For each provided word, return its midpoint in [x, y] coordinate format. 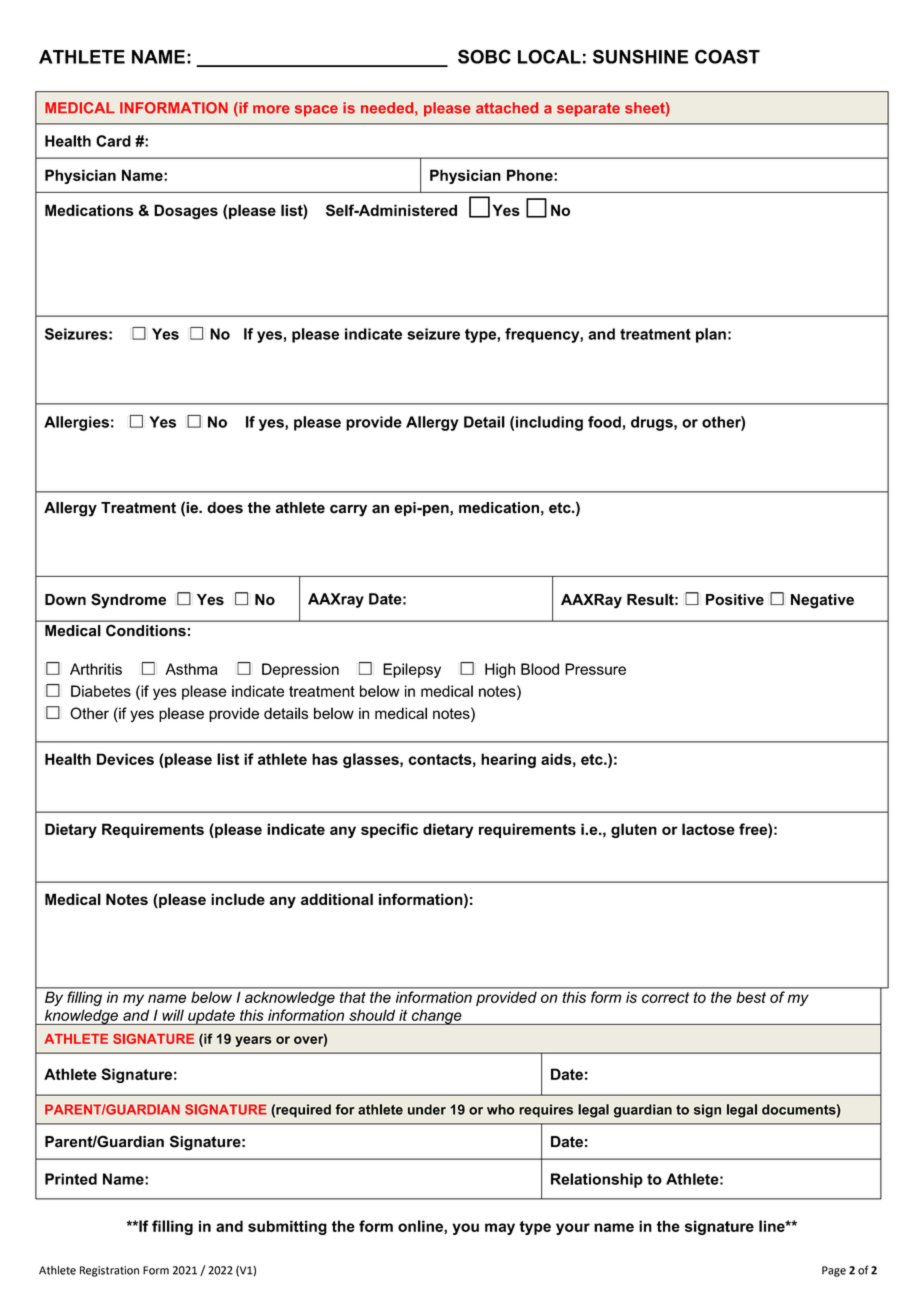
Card [113, 141]
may [500, 1229]
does [225, 508]
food [604, 422]
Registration [109, 1271]
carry [348, 510]
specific [389, 830]
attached [507, 108]
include [238, 899]
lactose [708, 829]
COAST [727, 56]
